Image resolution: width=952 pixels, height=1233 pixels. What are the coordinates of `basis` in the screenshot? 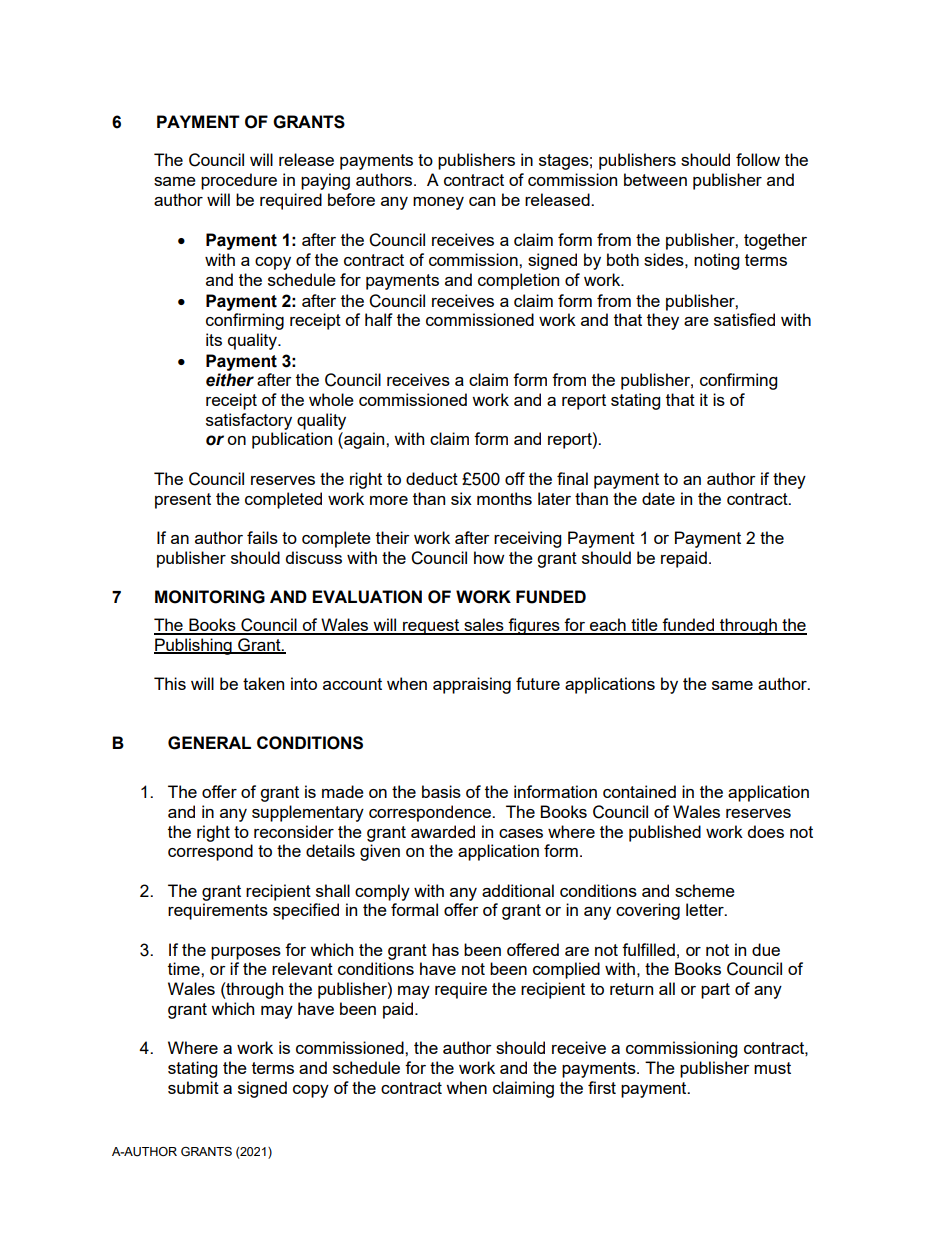 It's located at (441, 791).
